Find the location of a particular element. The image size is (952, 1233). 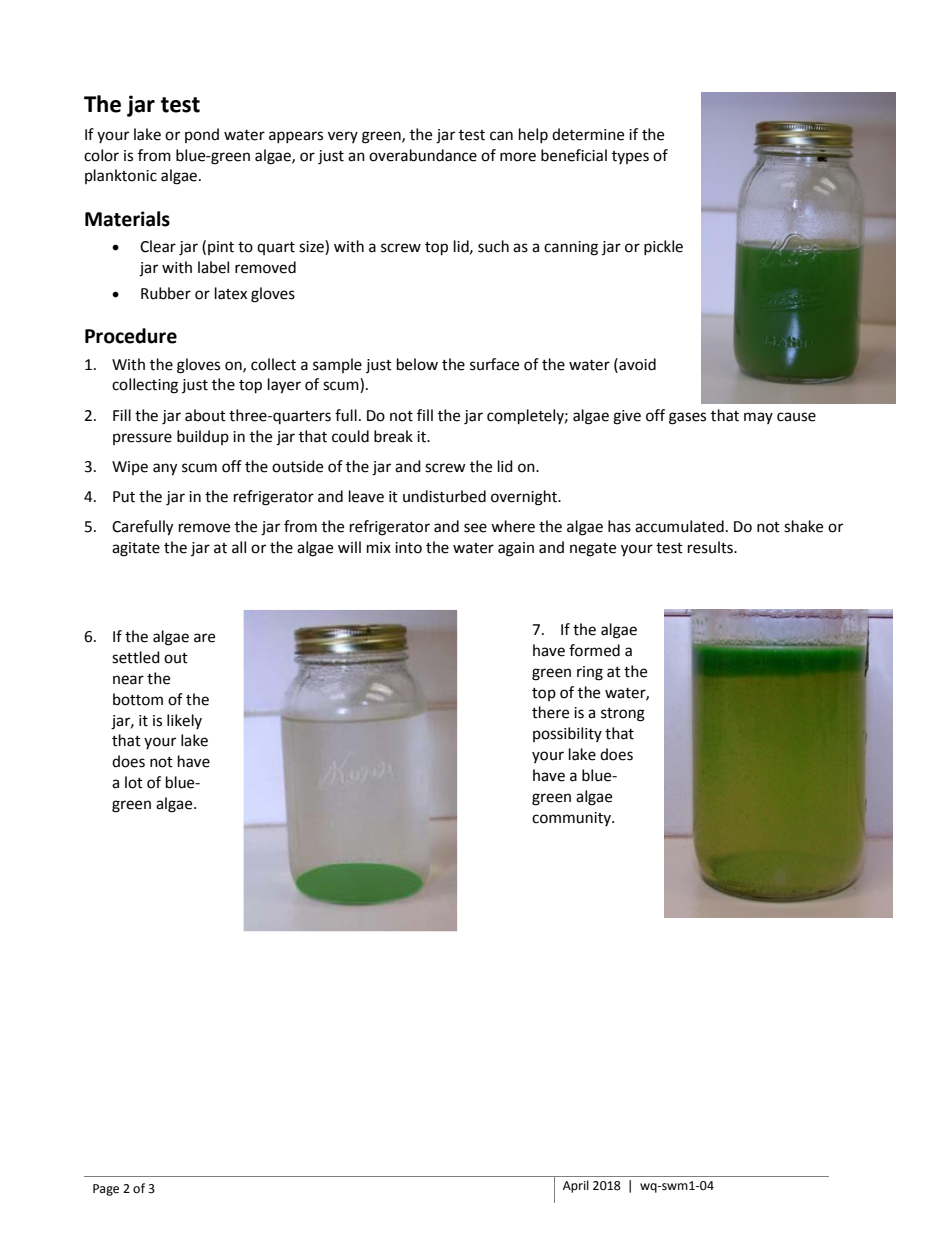

there is located at coordinates (550, 712).
